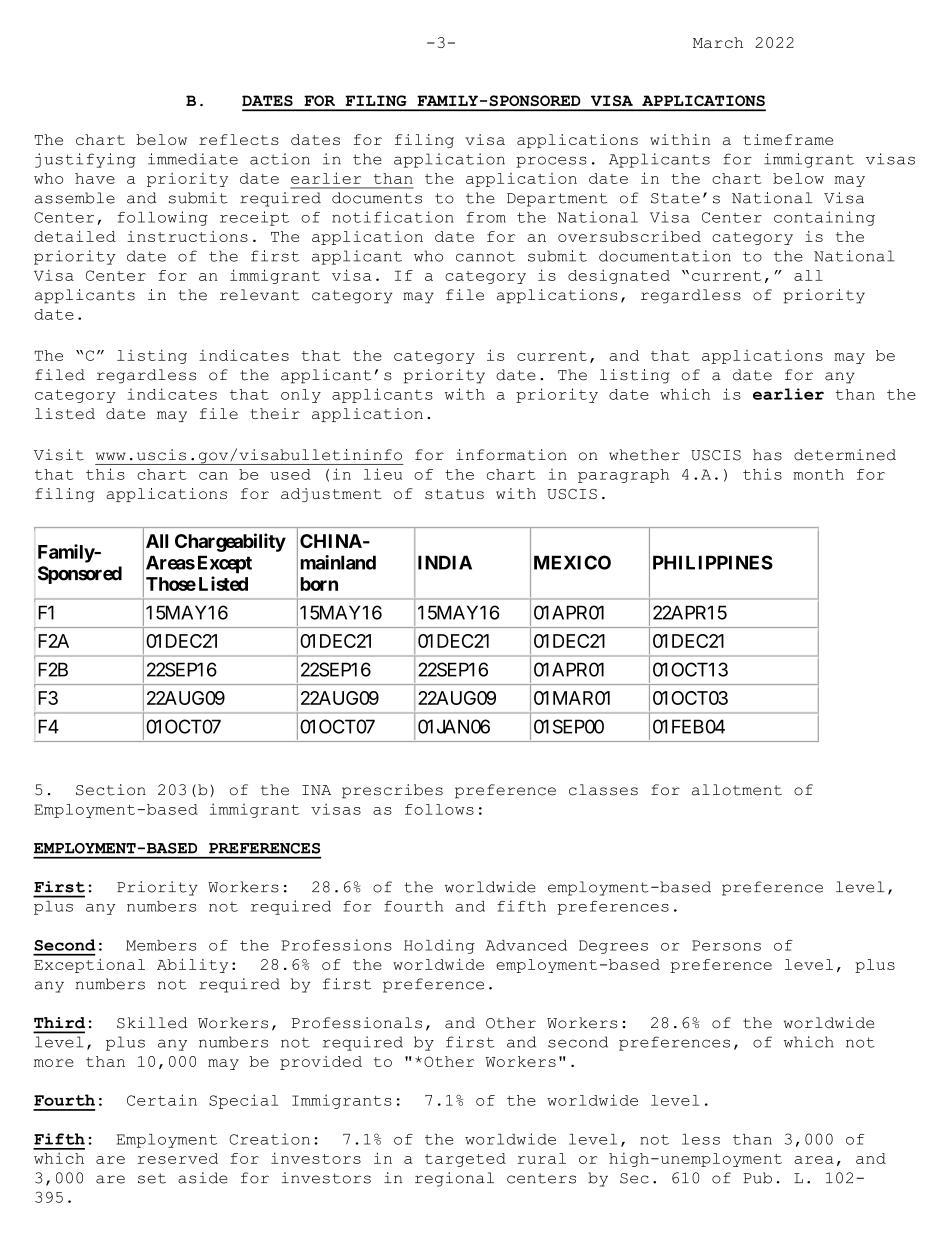 This page has width=952, height=1233. What do you see at coordinates (193, 159) in the page?
I see `immediate` at bounding box center [193, 159].
